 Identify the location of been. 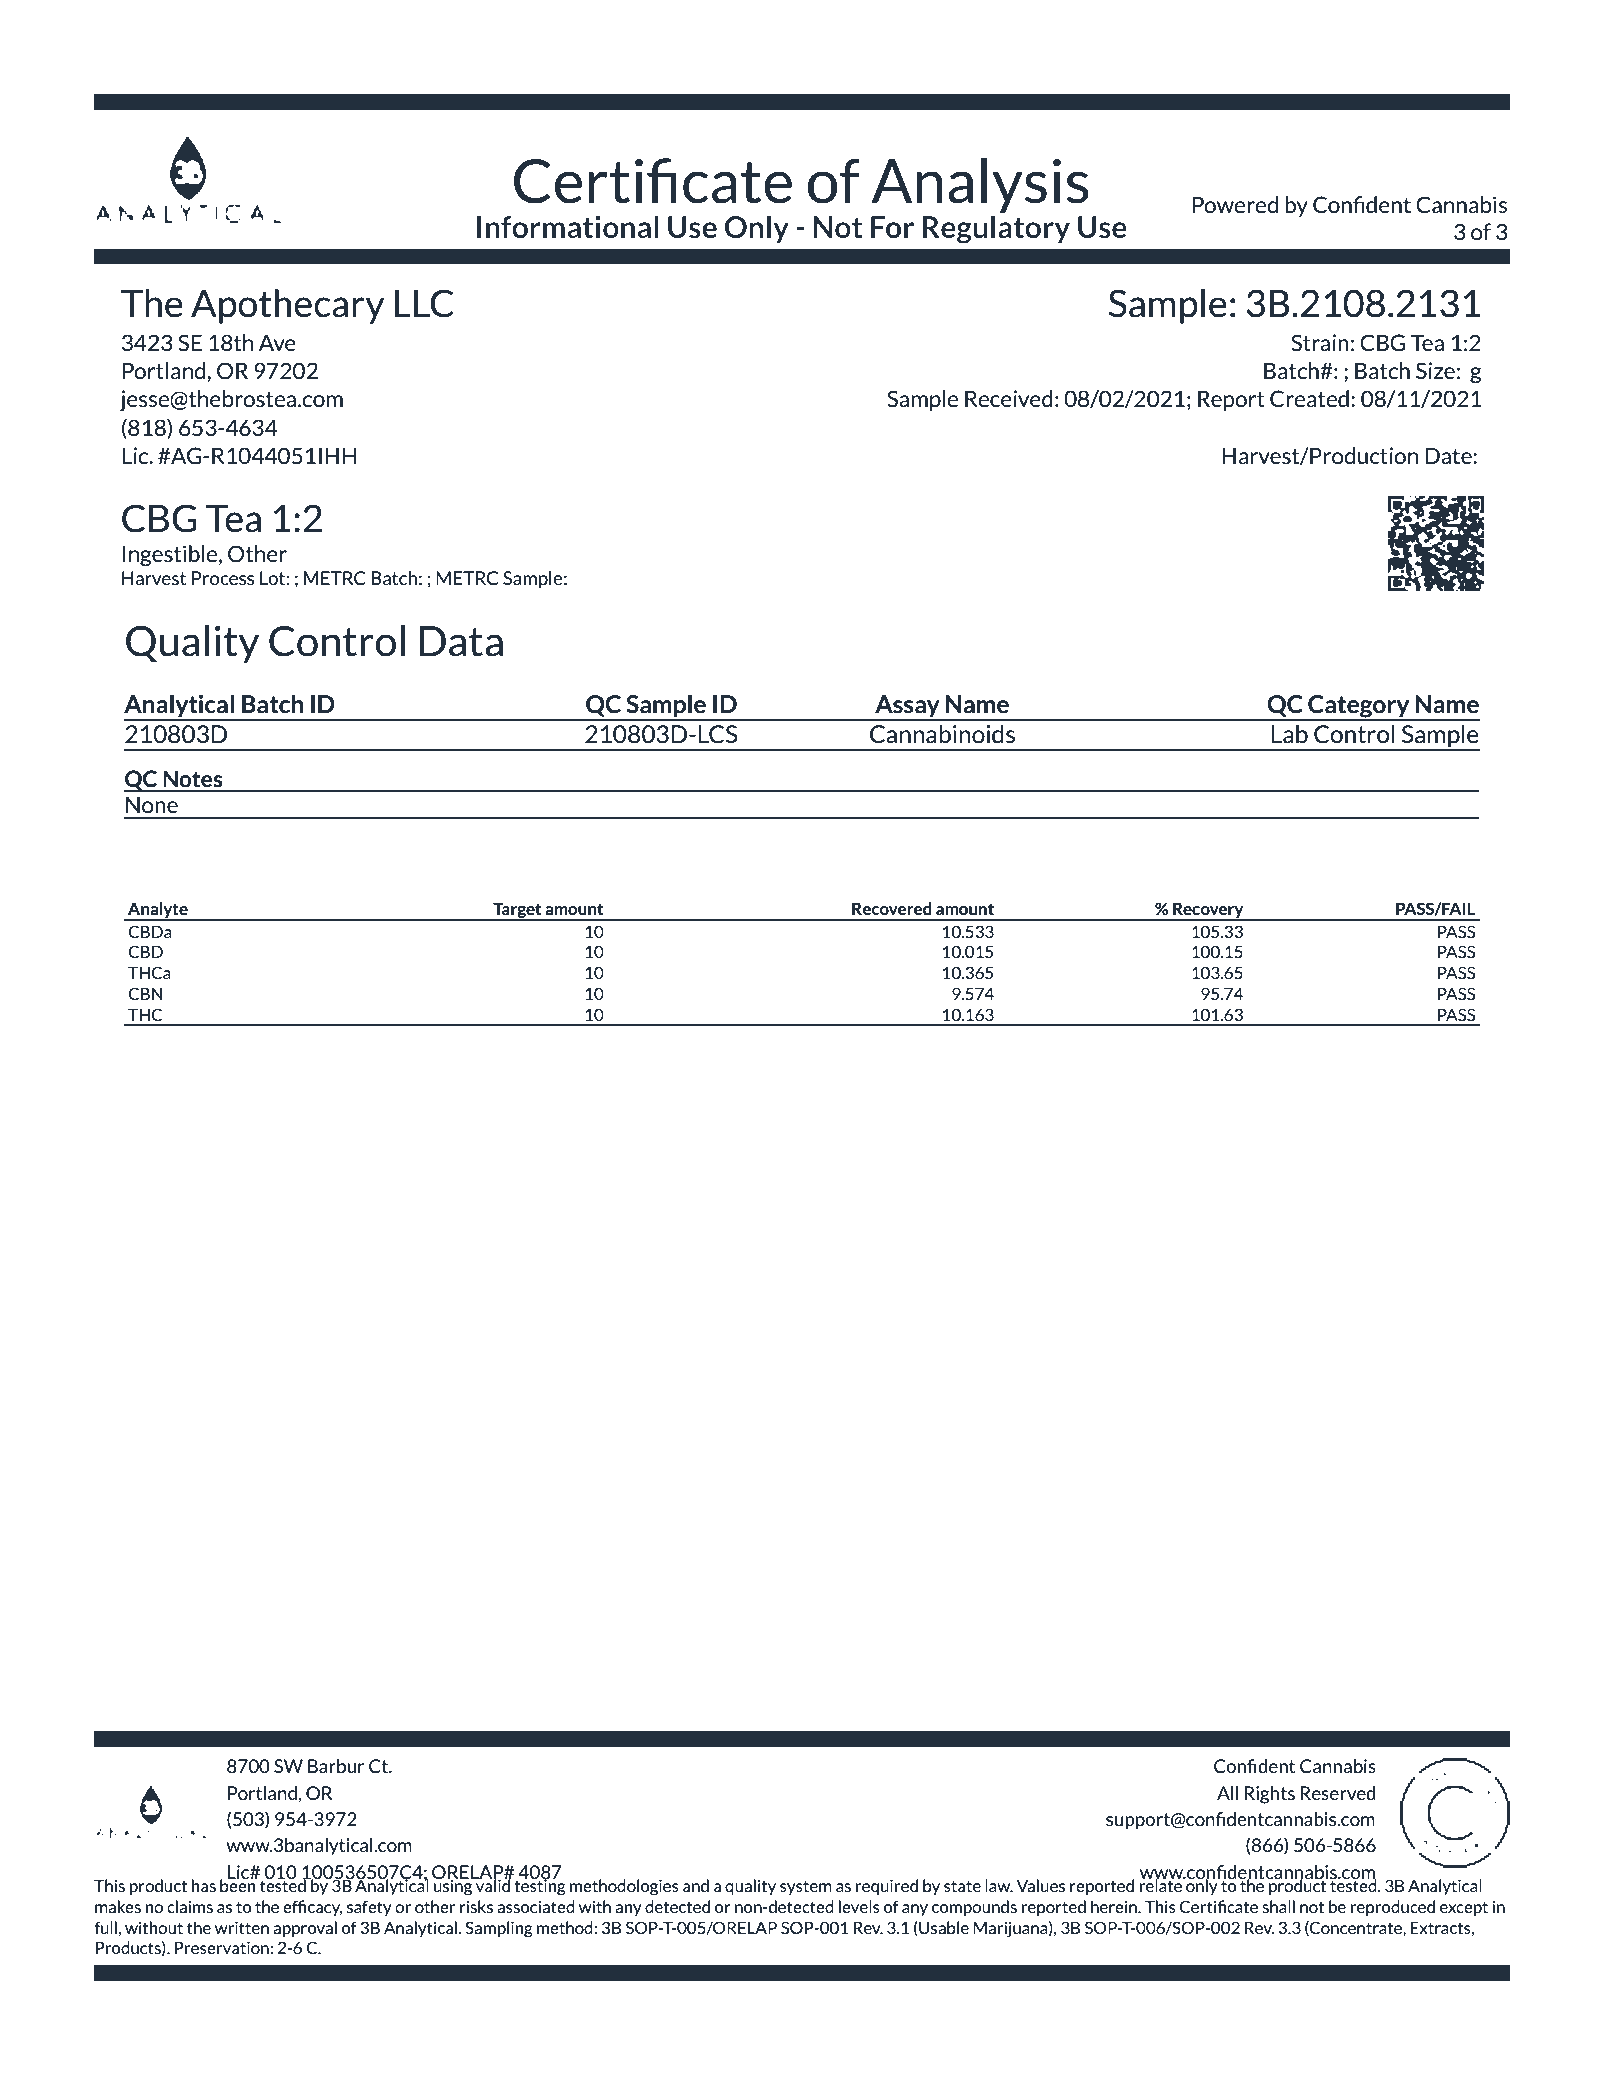
(238, 1884).
